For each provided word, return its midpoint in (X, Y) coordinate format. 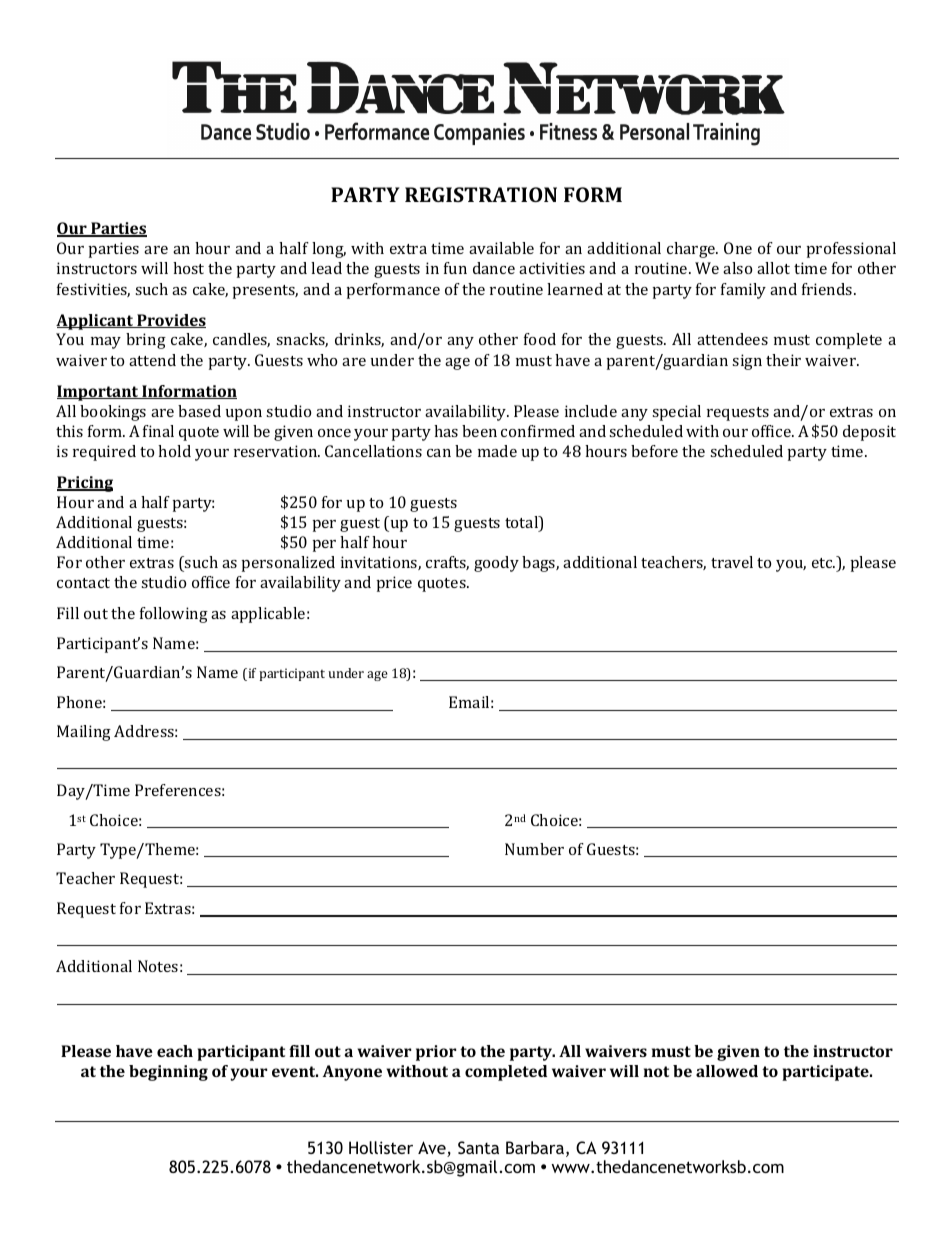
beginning (168, 1073)
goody (496, 564)
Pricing (85, 484)
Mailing (84, 733)
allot (773, 268)
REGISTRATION (481, 194)
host (188, 268)
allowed (727, 1071)
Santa (478, 1147)
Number (534, 849)
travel (732, 562)
